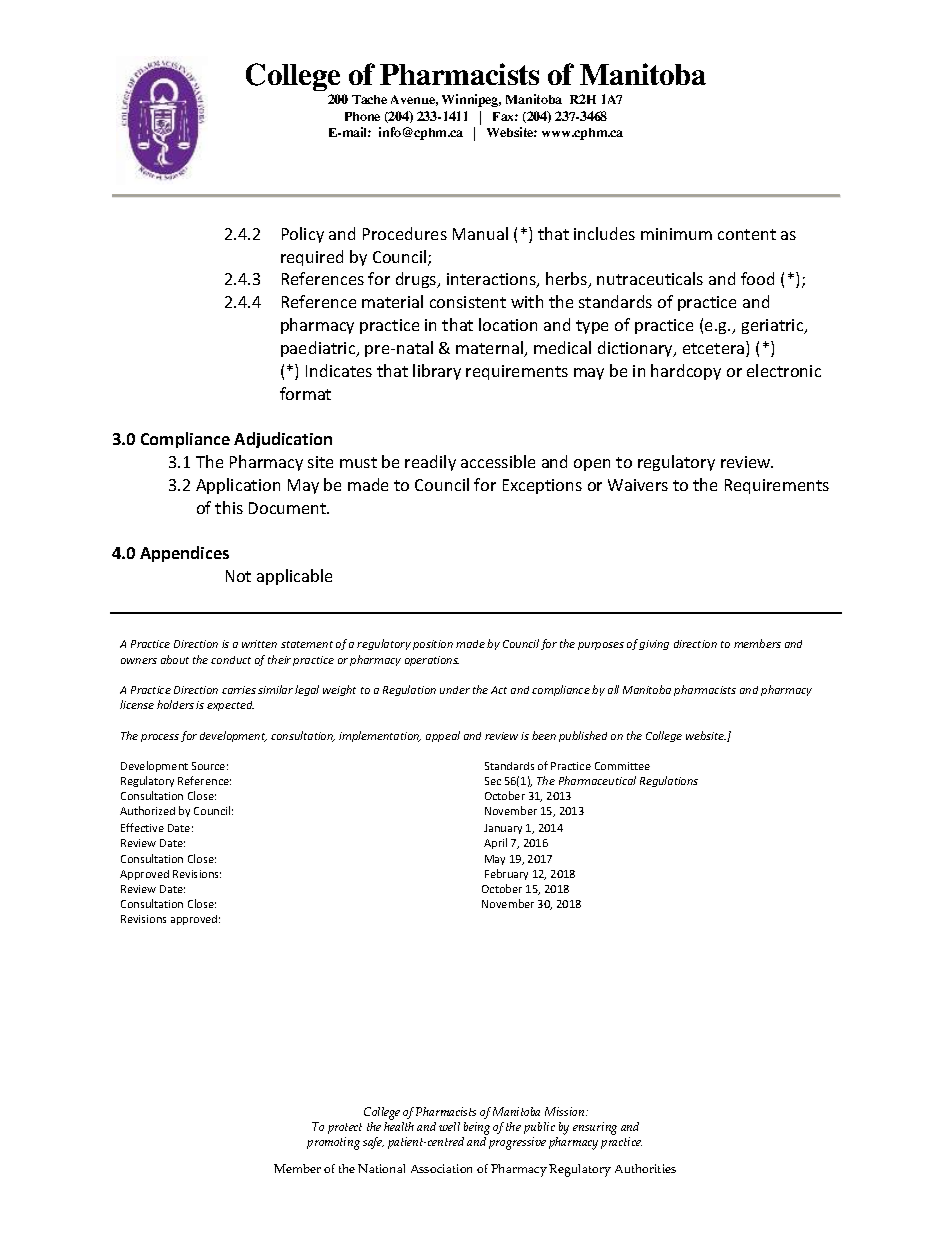 This page has height=1233, width=952. I want to click on promoting, so click(333, 1143).
